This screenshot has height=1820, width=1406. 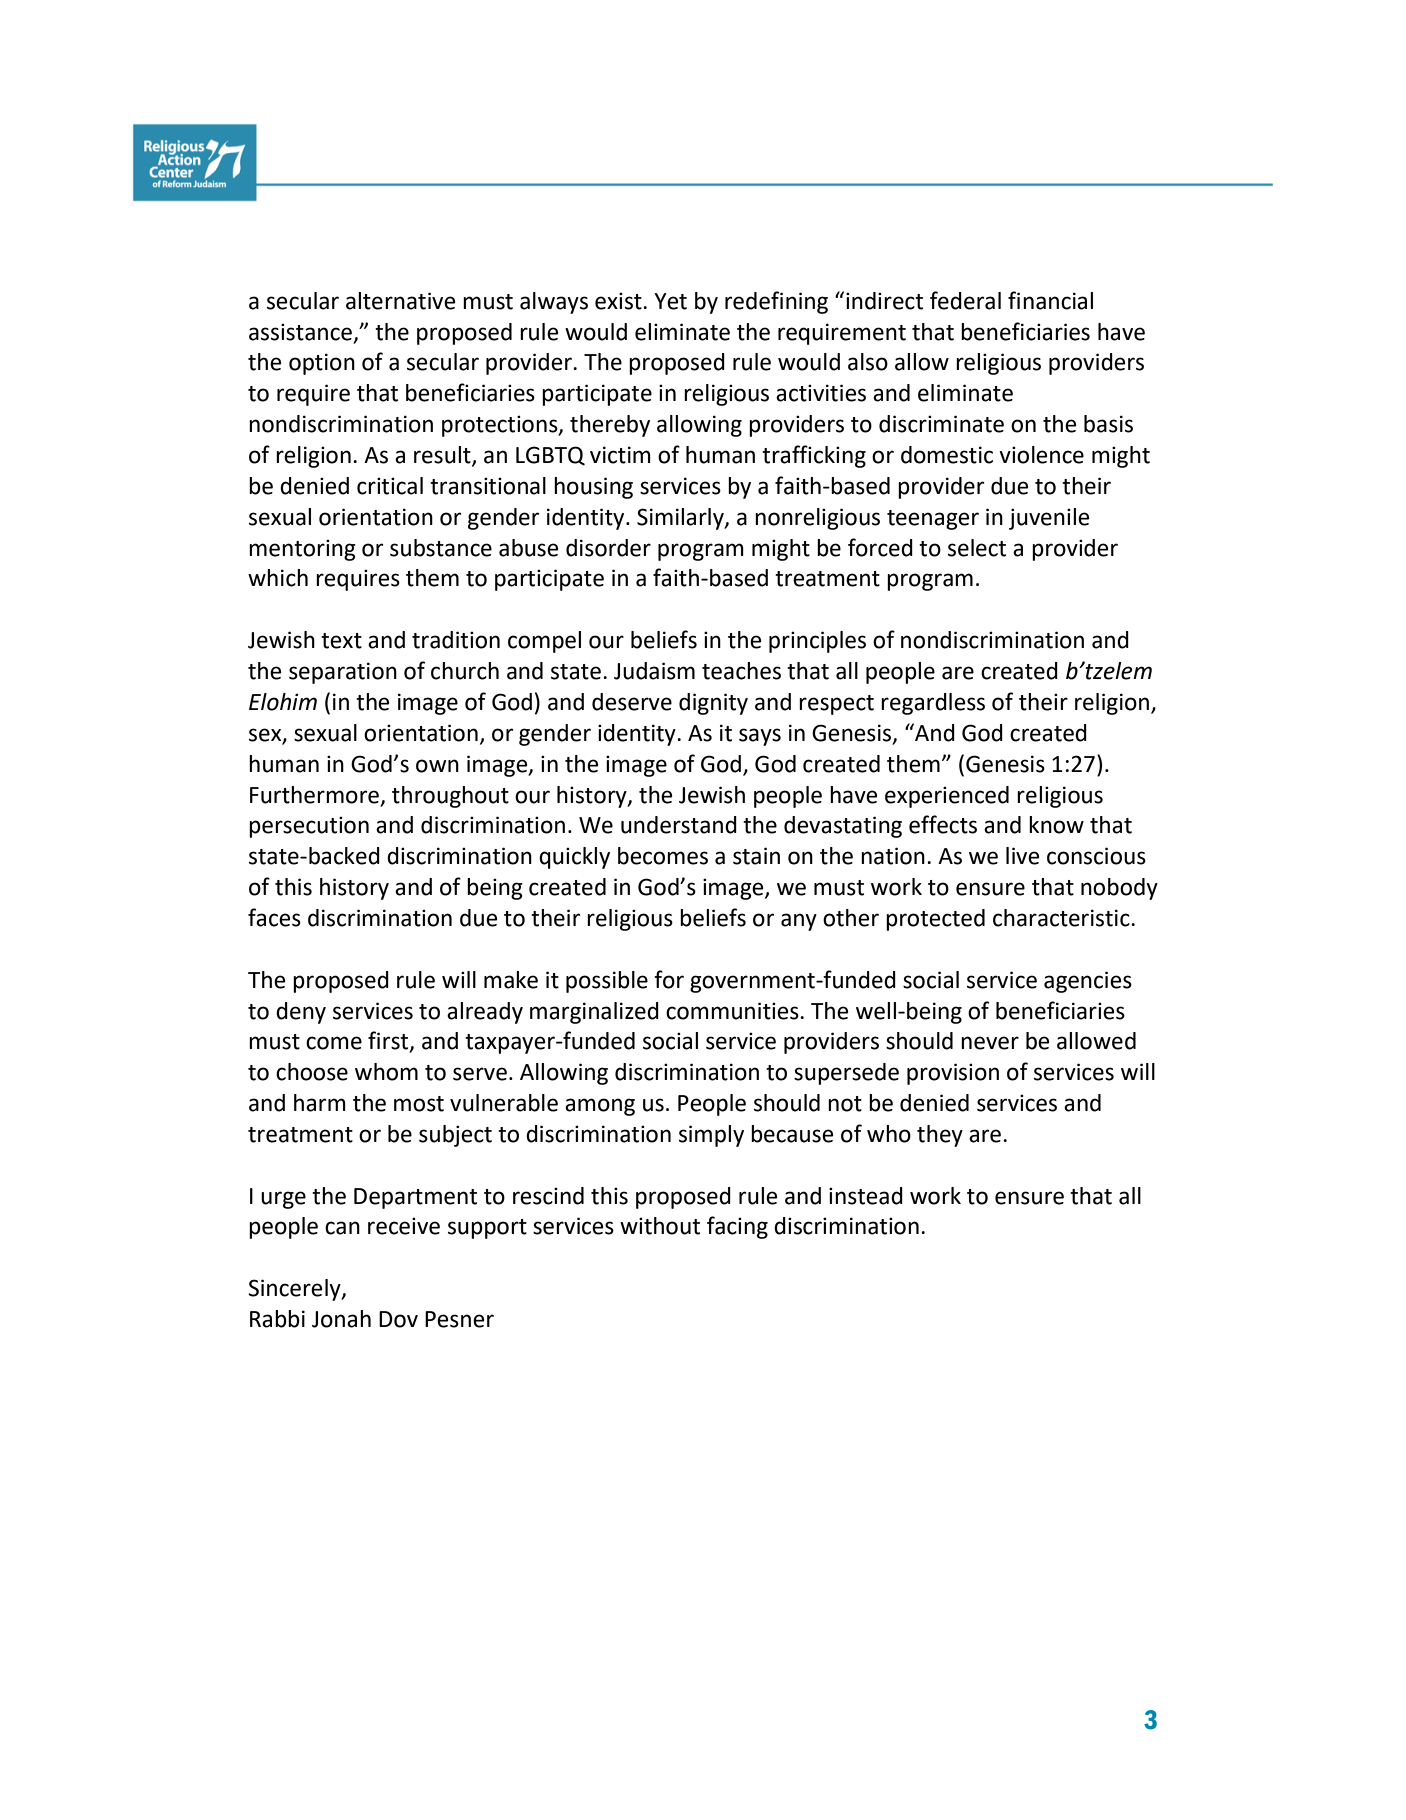 I want to click on communities, so click(x=733, y=1011).
